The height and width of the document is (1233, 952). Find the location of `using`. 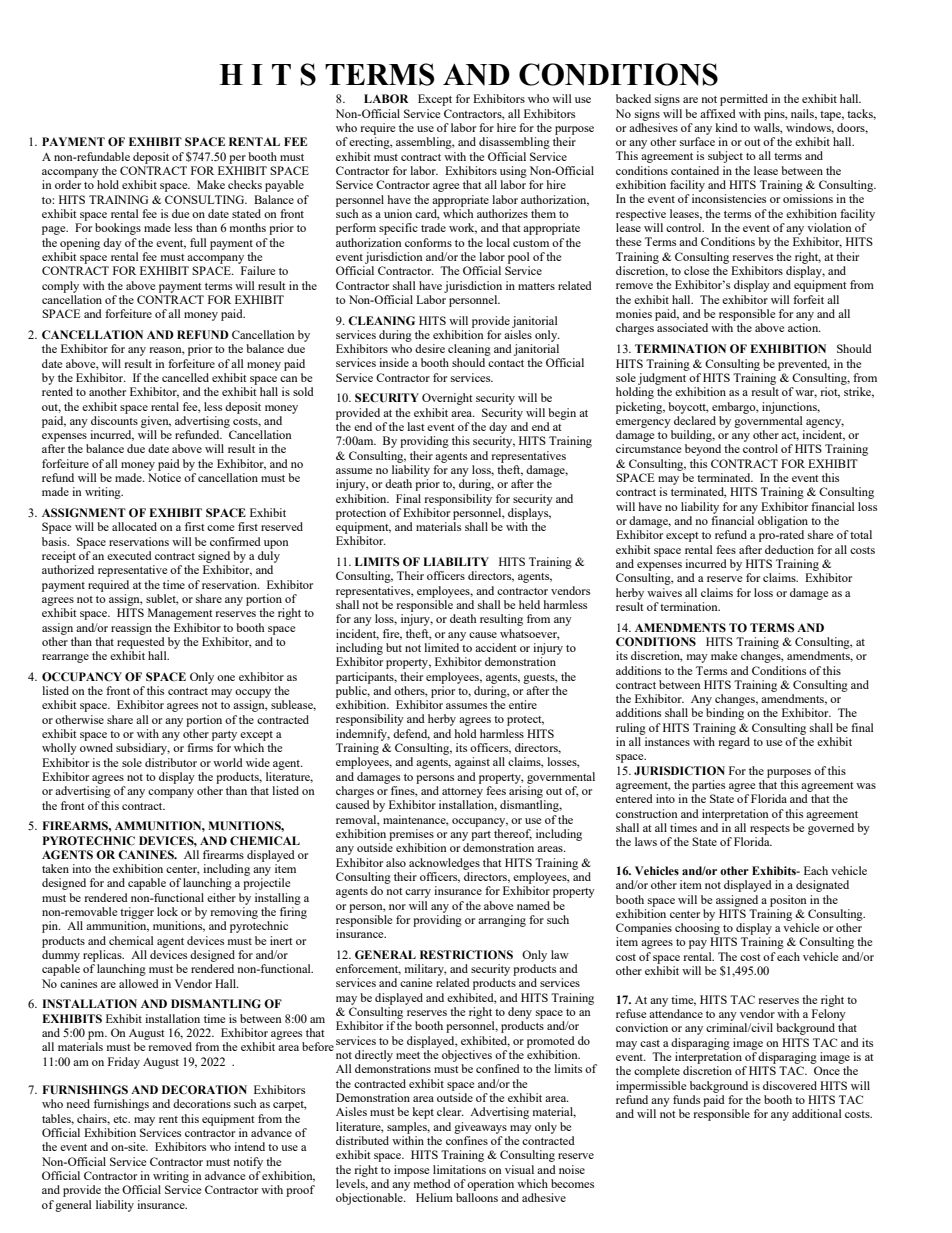

using is located at coordinates (513, 172).
